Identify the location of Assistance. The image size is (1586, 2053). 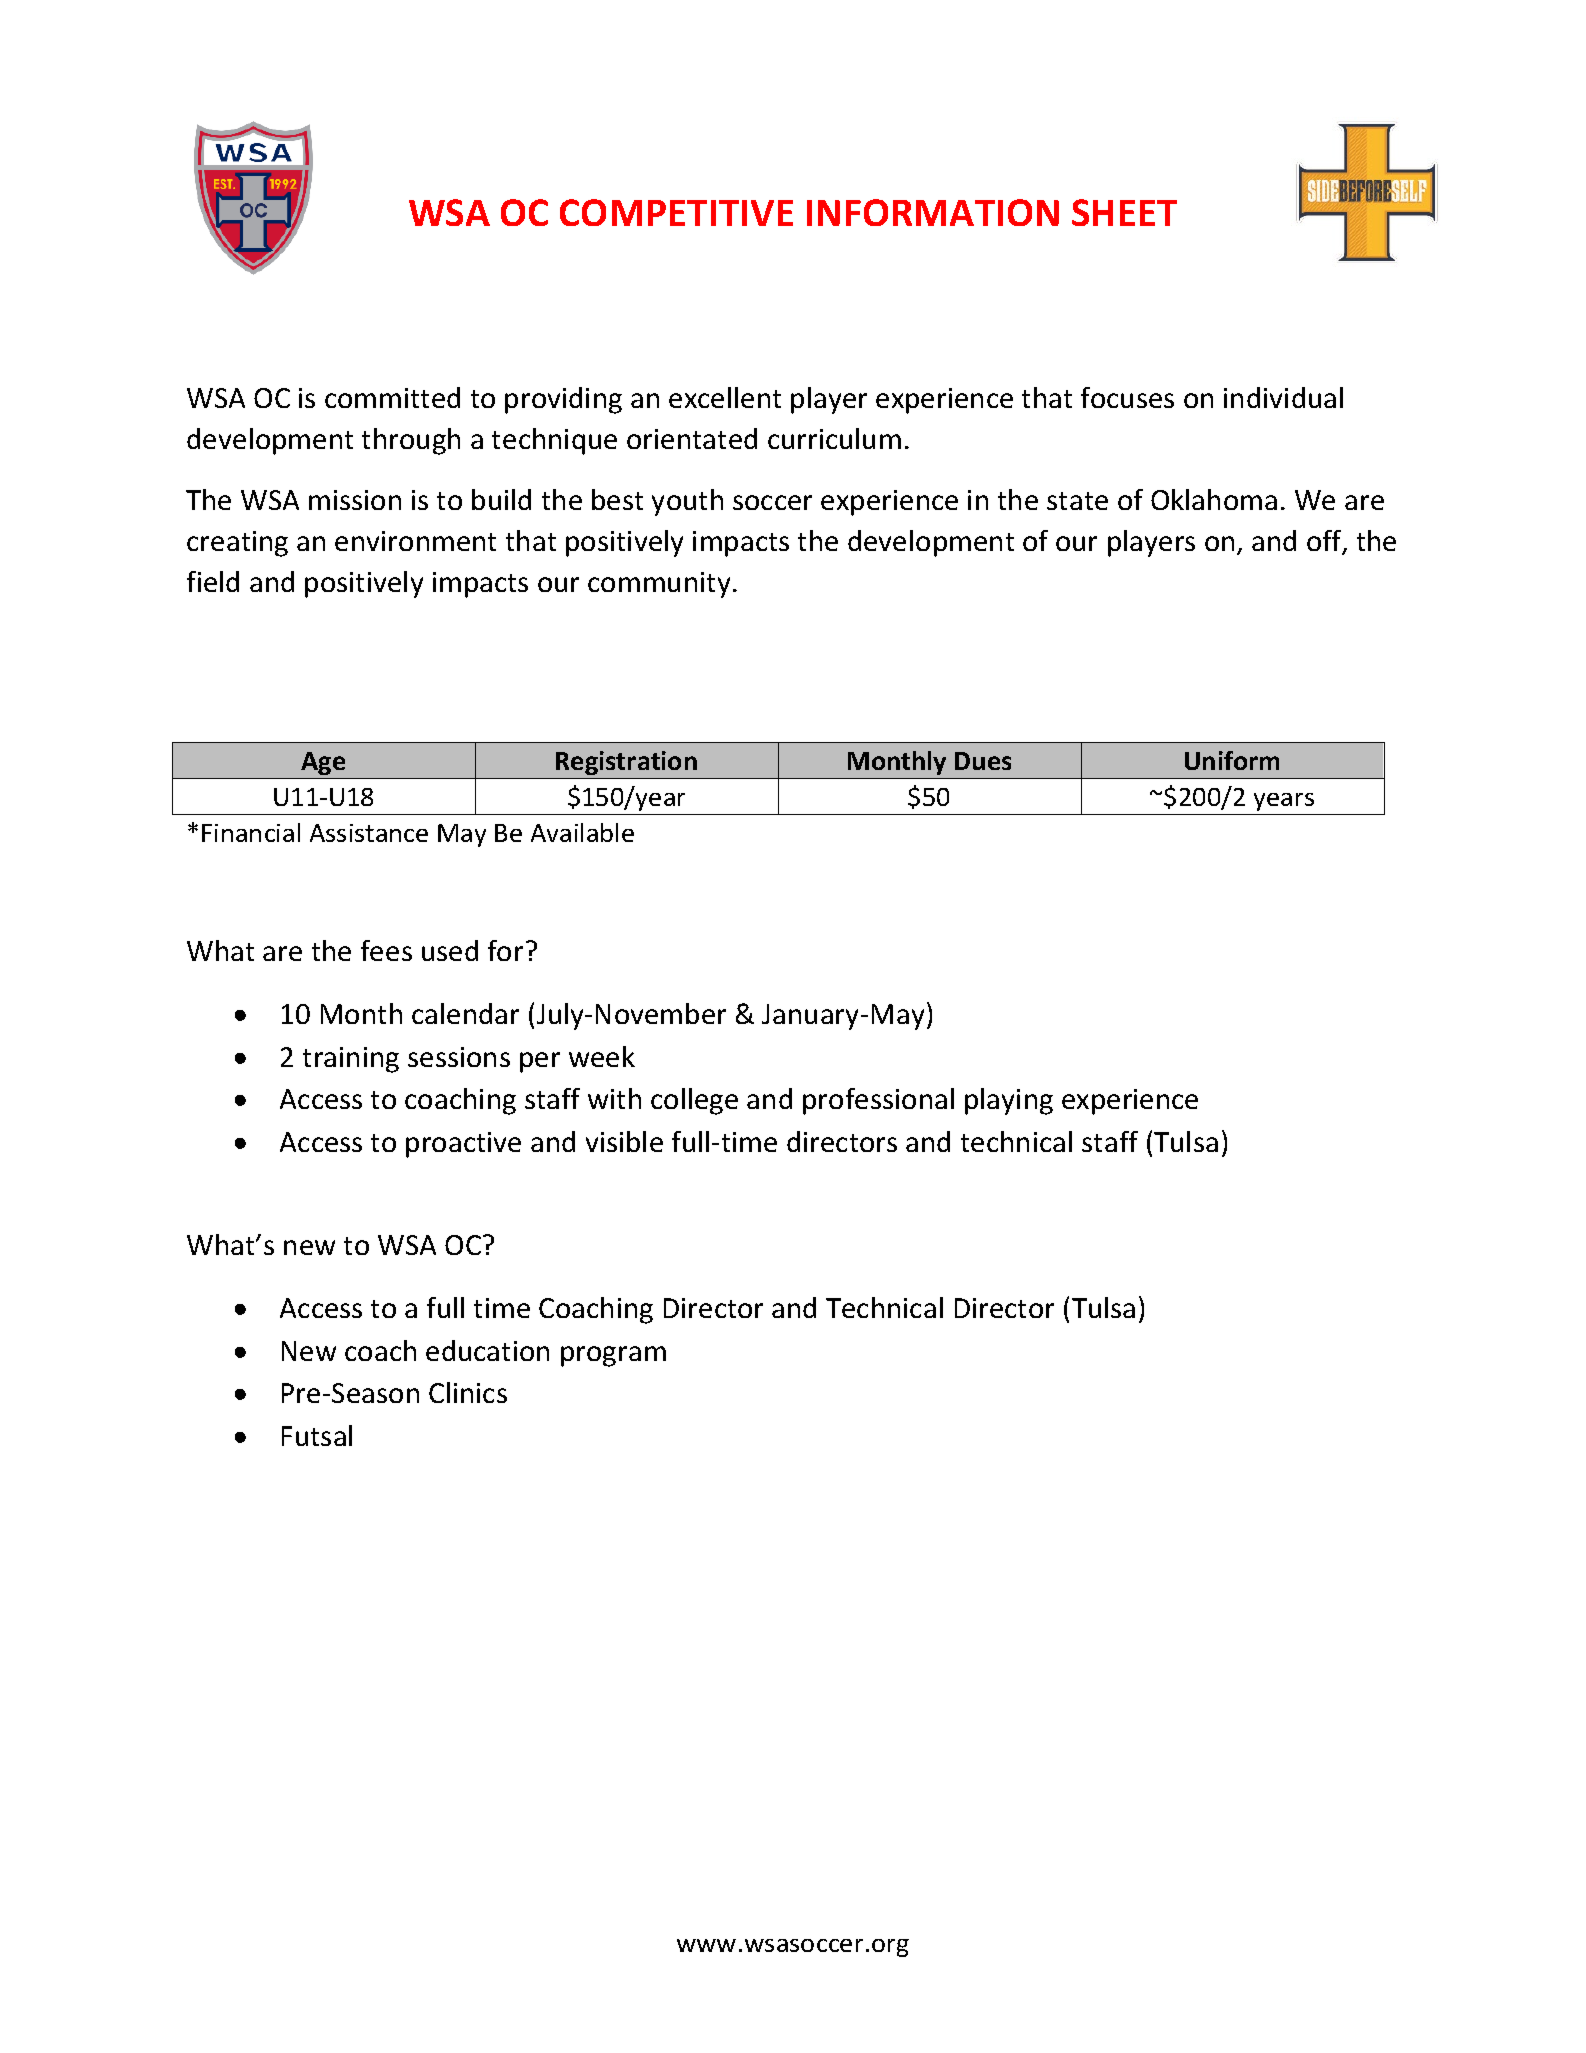
(369, 833).
